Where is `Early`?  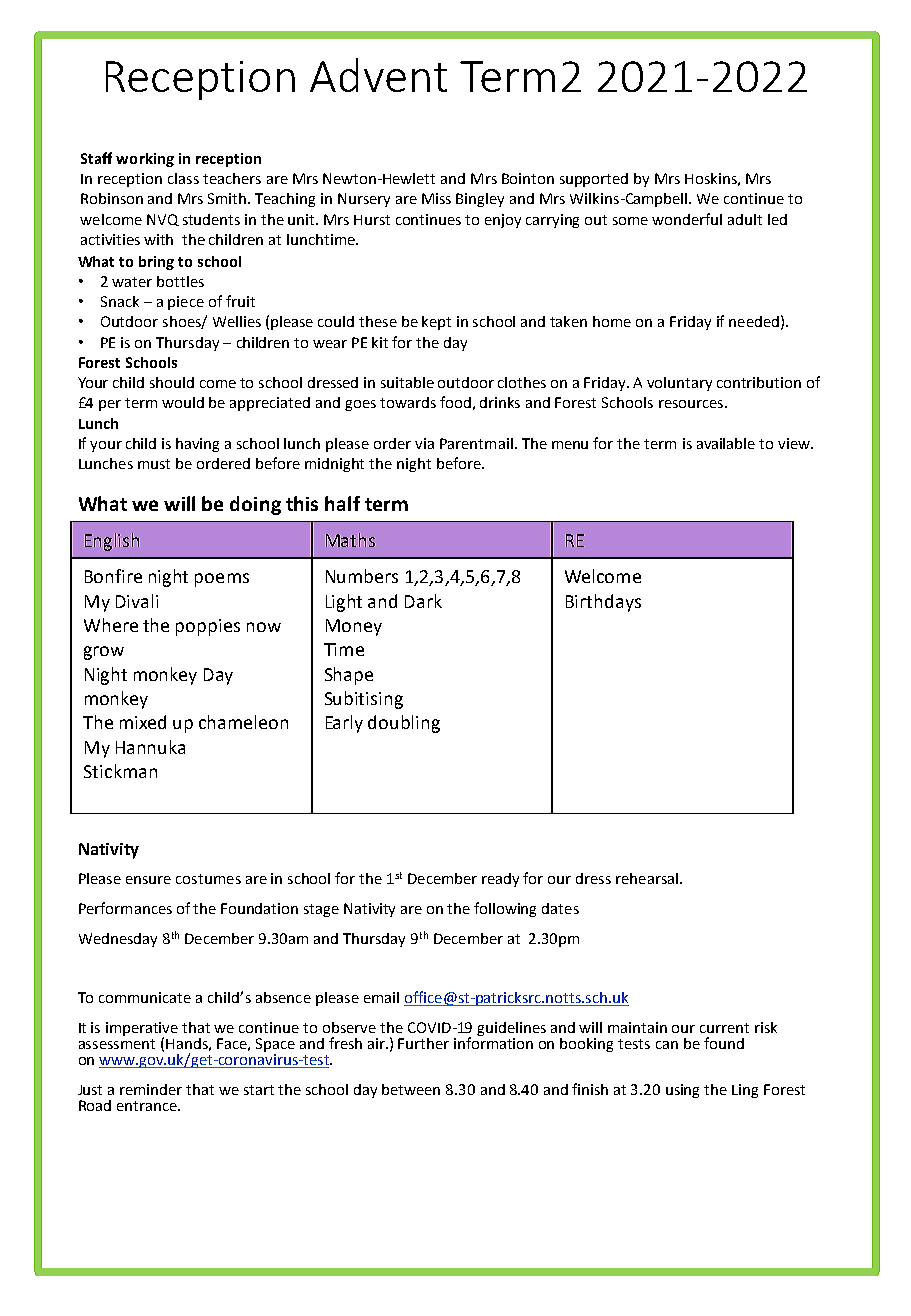
Early is located at coordinates (344, 724).
